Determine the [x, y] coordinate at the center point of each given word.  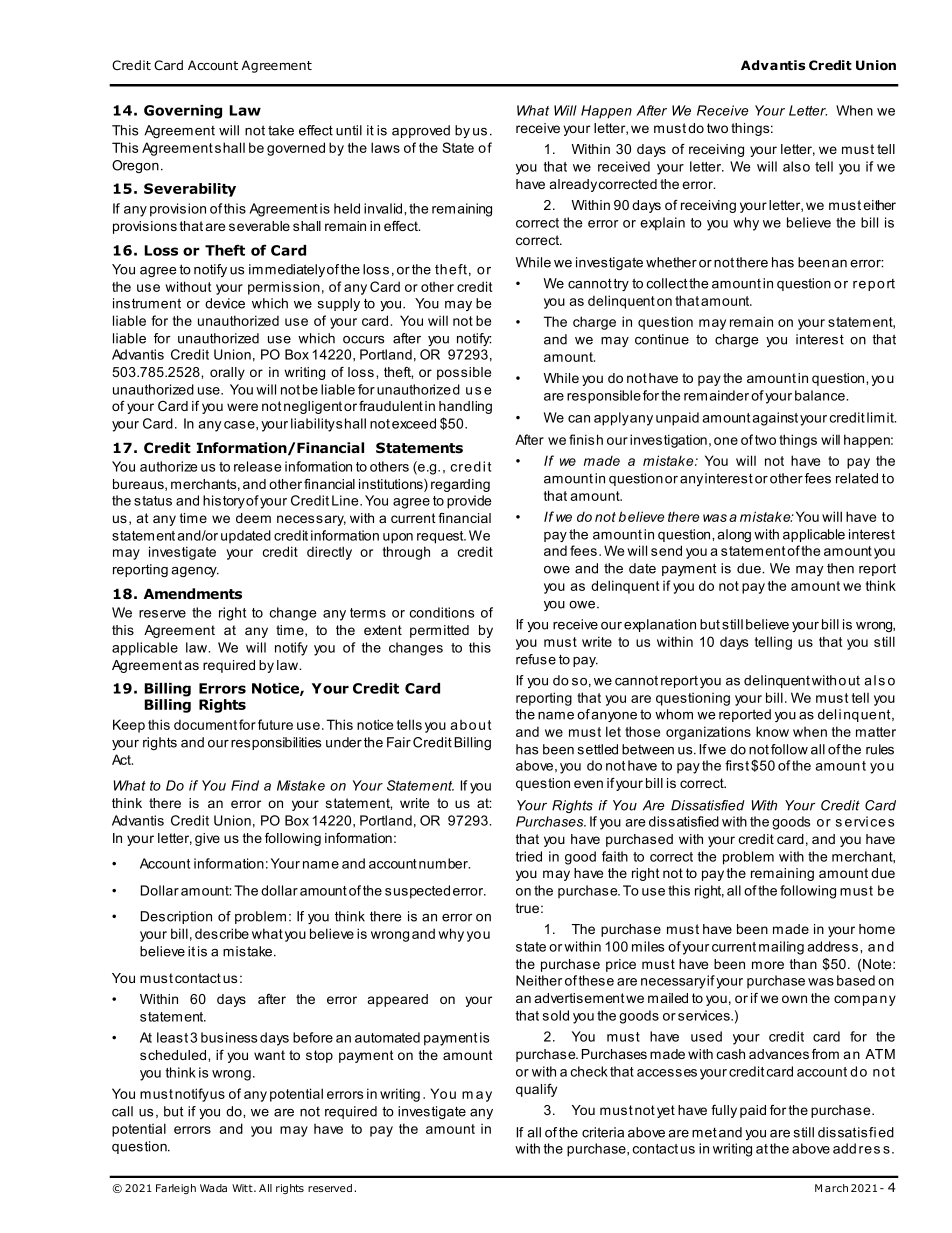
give [207, 839]
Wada [213, 1188]
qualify [536, 1090]
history [224, 502]
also [796, 166]
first [737, 765]
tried [528, 856]
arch [836, 1188]
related [857, 478]
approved [421, 131]
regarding [460, 485]
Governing [183, 112]
